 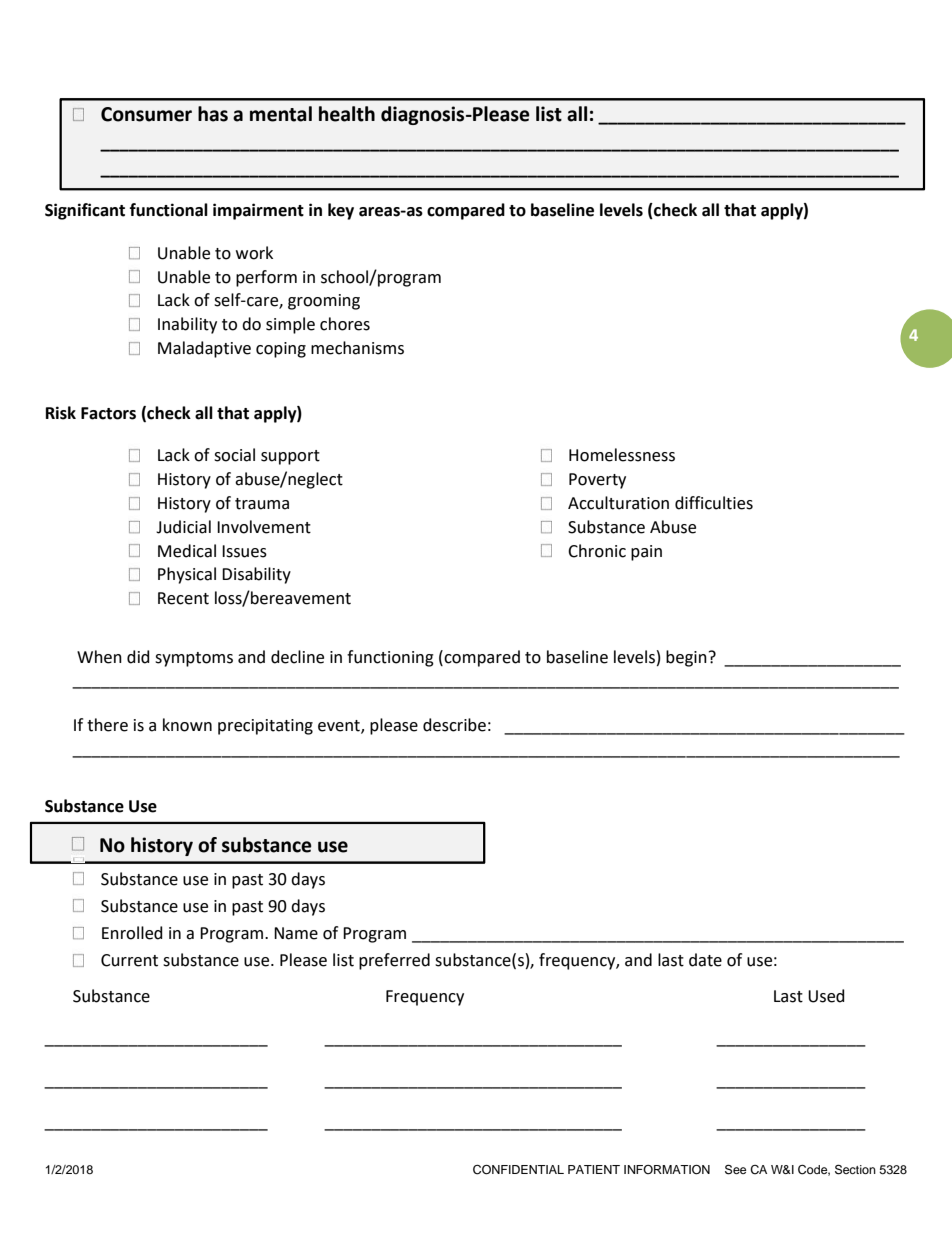 What do you see at coordinates (146, 114) in the screenshot?
I see `Consumer` at bounding box center [146, 114].
